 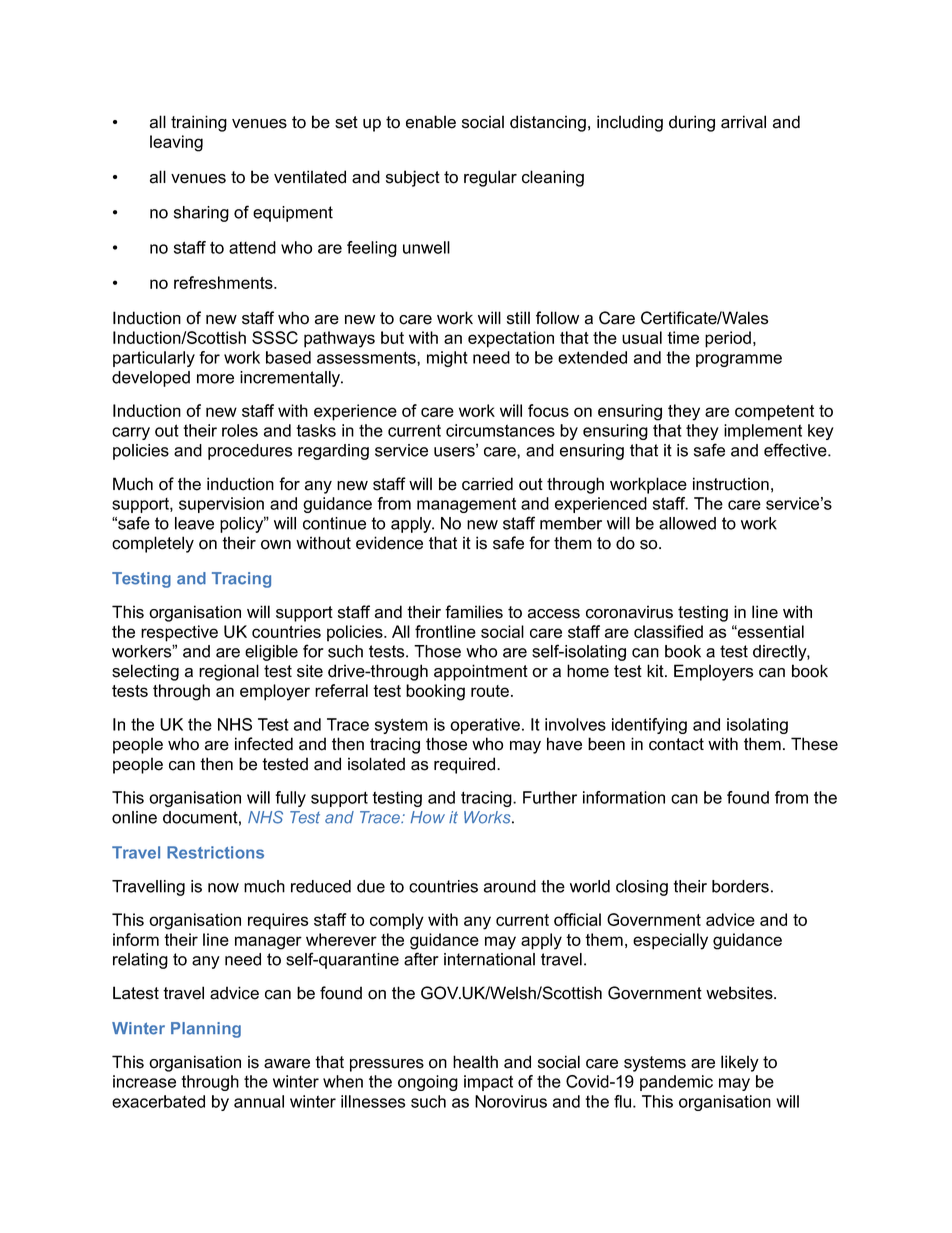 I want to click on health, so click(x=475, y=1062).
